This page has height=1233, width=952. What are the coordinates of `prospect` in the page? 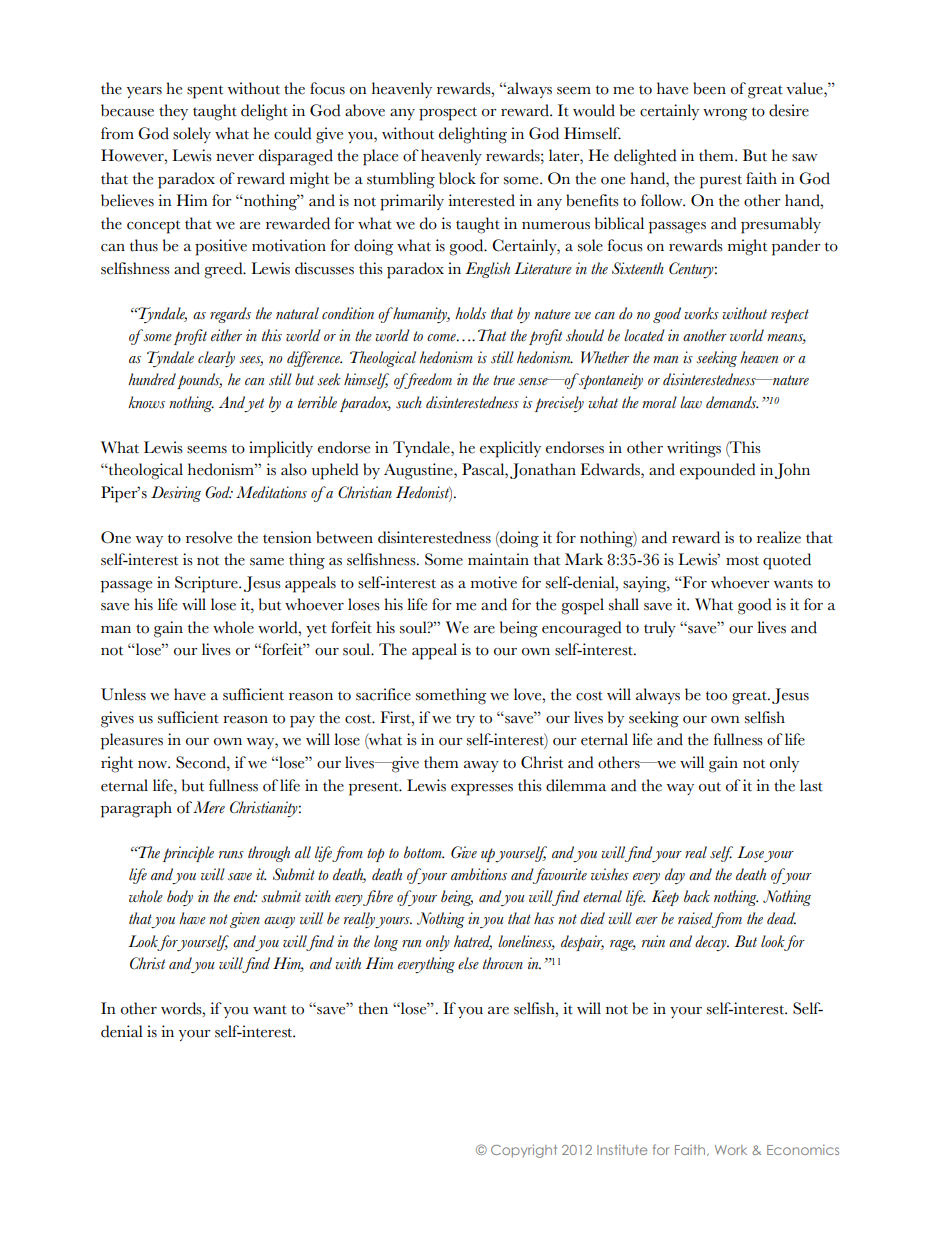 It's located at (448, 114).
